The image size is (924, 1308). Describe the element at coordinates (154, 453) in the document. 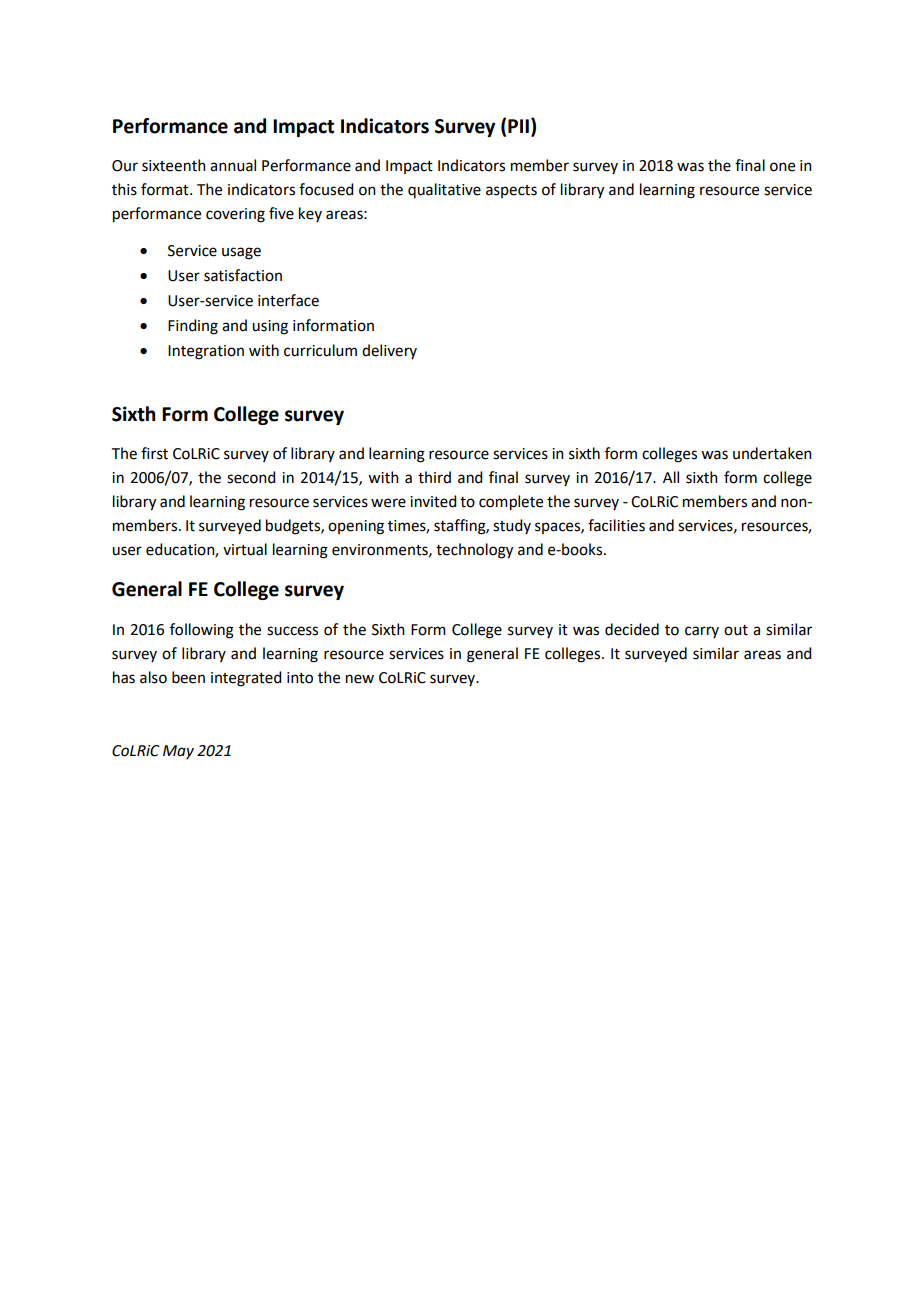

I see `first` at that location.
